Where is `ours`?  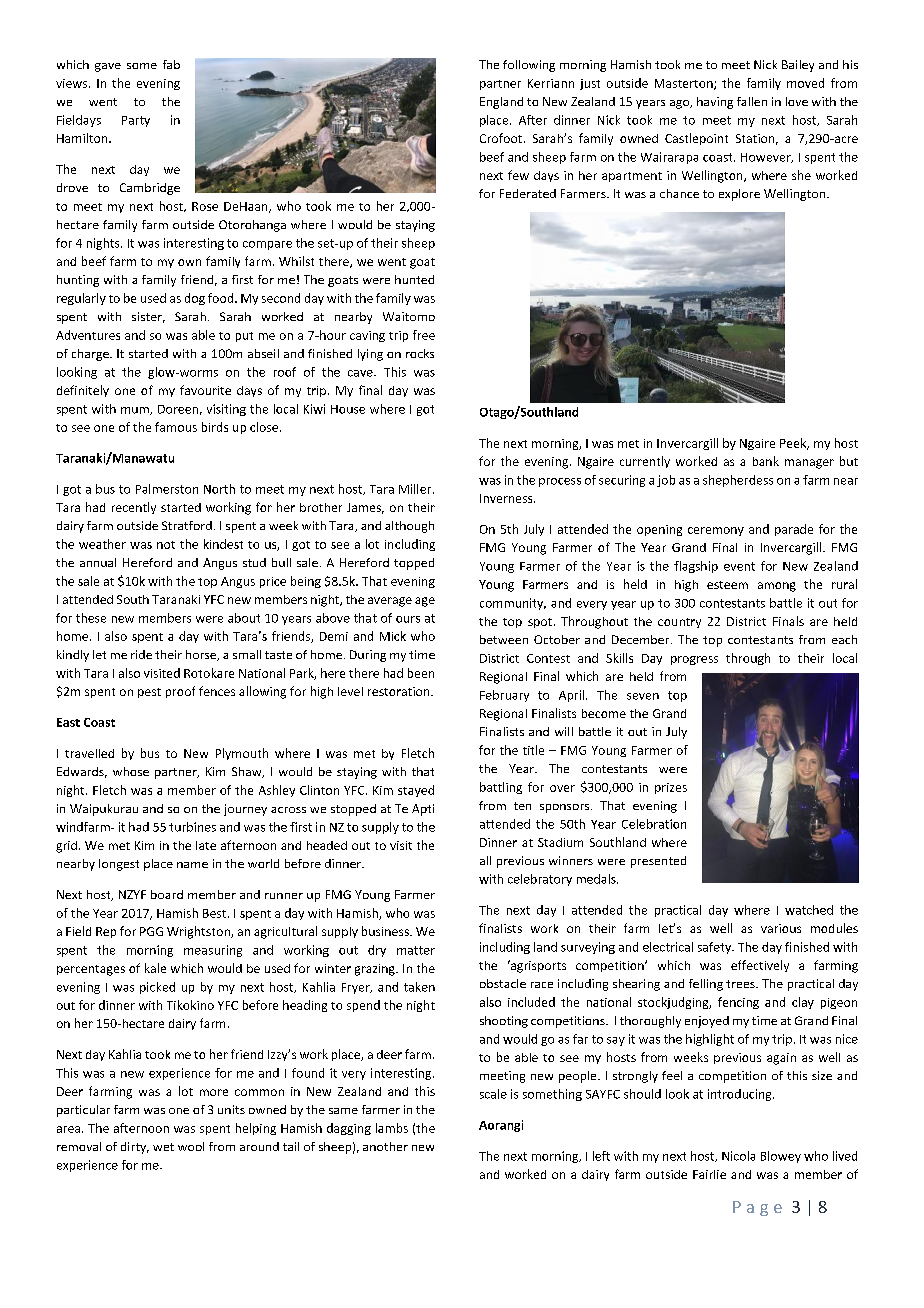
ours is located at coordinates (408, 619).
